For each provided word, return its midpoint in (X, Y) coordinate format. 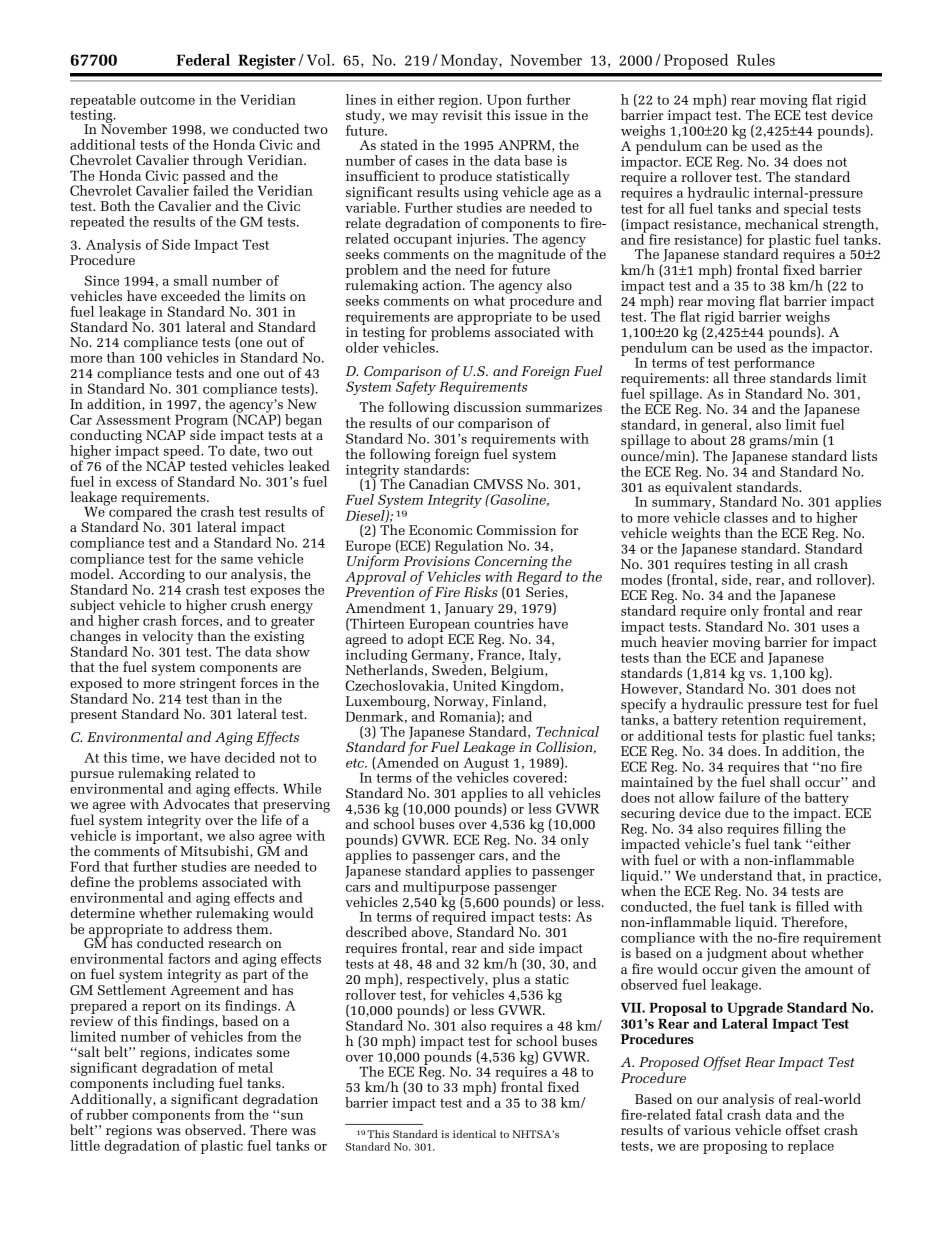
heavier (685, 641)
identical (474, 1134)
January (469, 610)
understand (736, 875)
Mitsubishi (215, 851)
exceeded (190, 295)
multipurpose (446, 887)
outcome (167, 100)
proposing (735, 1147)
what (491, 299)
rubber (107, 1114)
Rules (756, 60)
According (151, 576)
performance (774, 365)
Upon (504, 102)
